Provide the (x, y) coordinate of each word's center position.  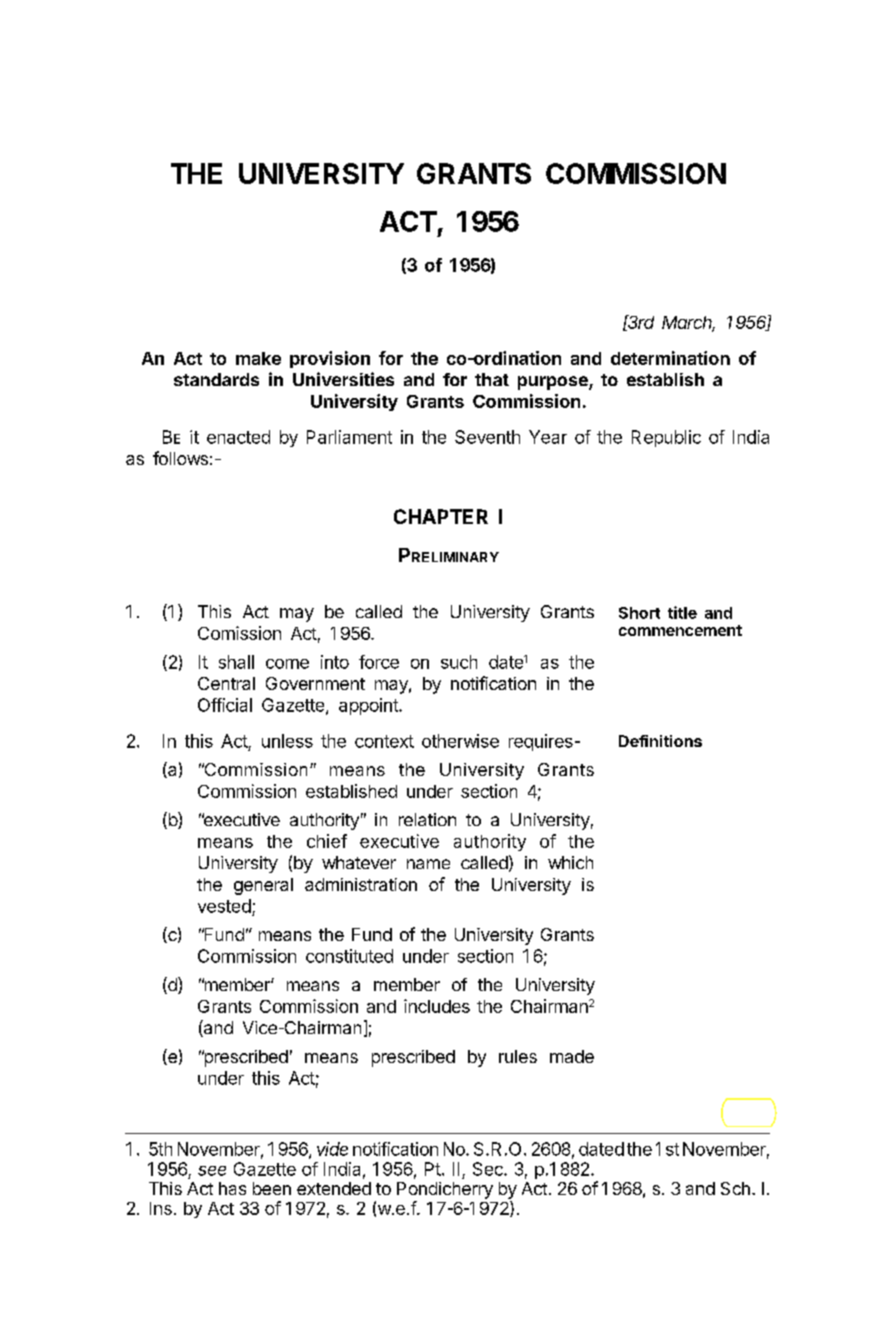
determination (670, 358)
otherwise (460, 741)
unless (287, 741)
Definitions (660, 741)
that (492, 379)
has (232, 1188)
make (258, 358)
